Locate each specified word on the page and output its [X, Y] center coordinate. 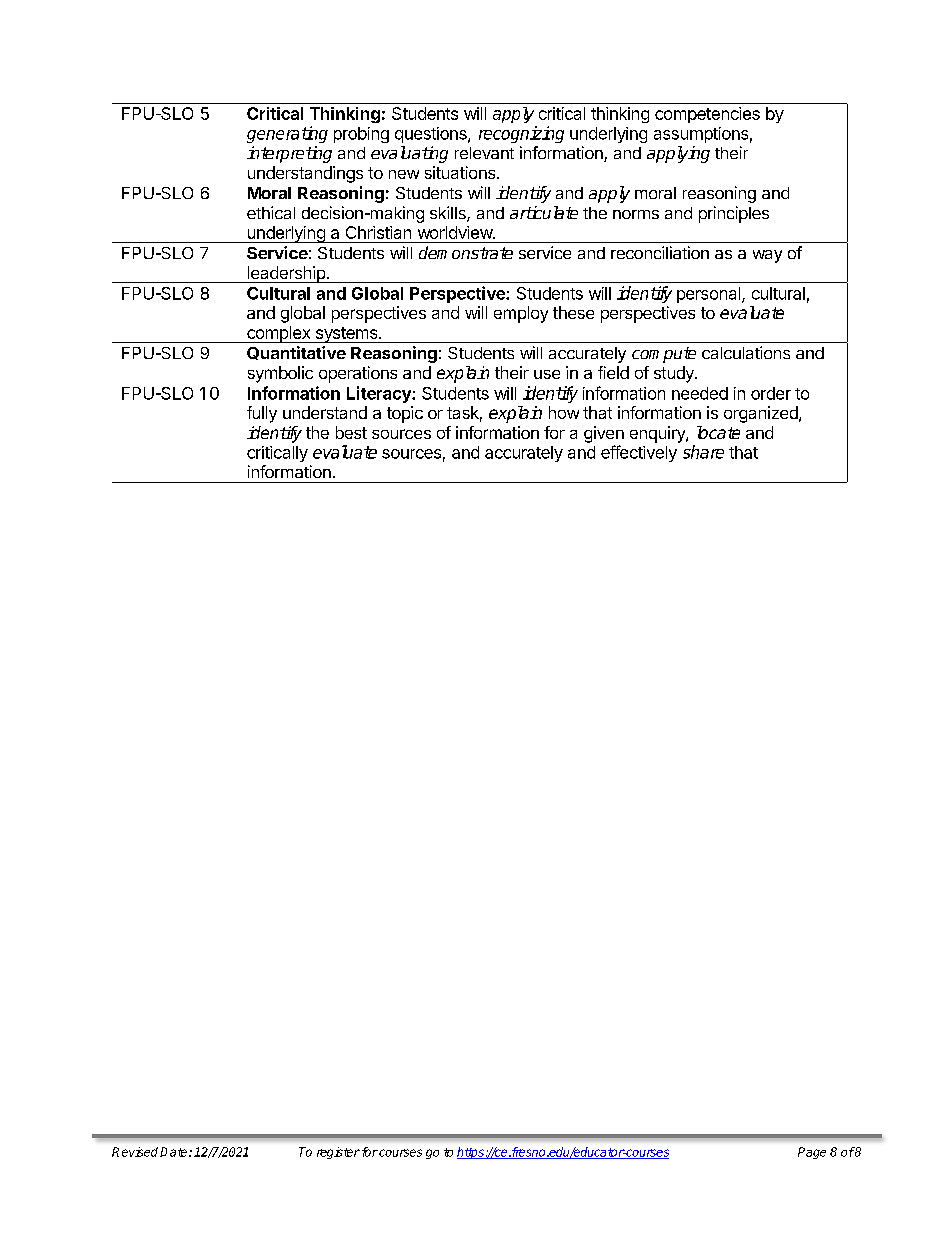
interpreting [289, 154]
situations [461, 172]
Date [175, 1152]
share [703, 452]
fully [262, 414]
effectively [639, 453]
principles [734, 214]
